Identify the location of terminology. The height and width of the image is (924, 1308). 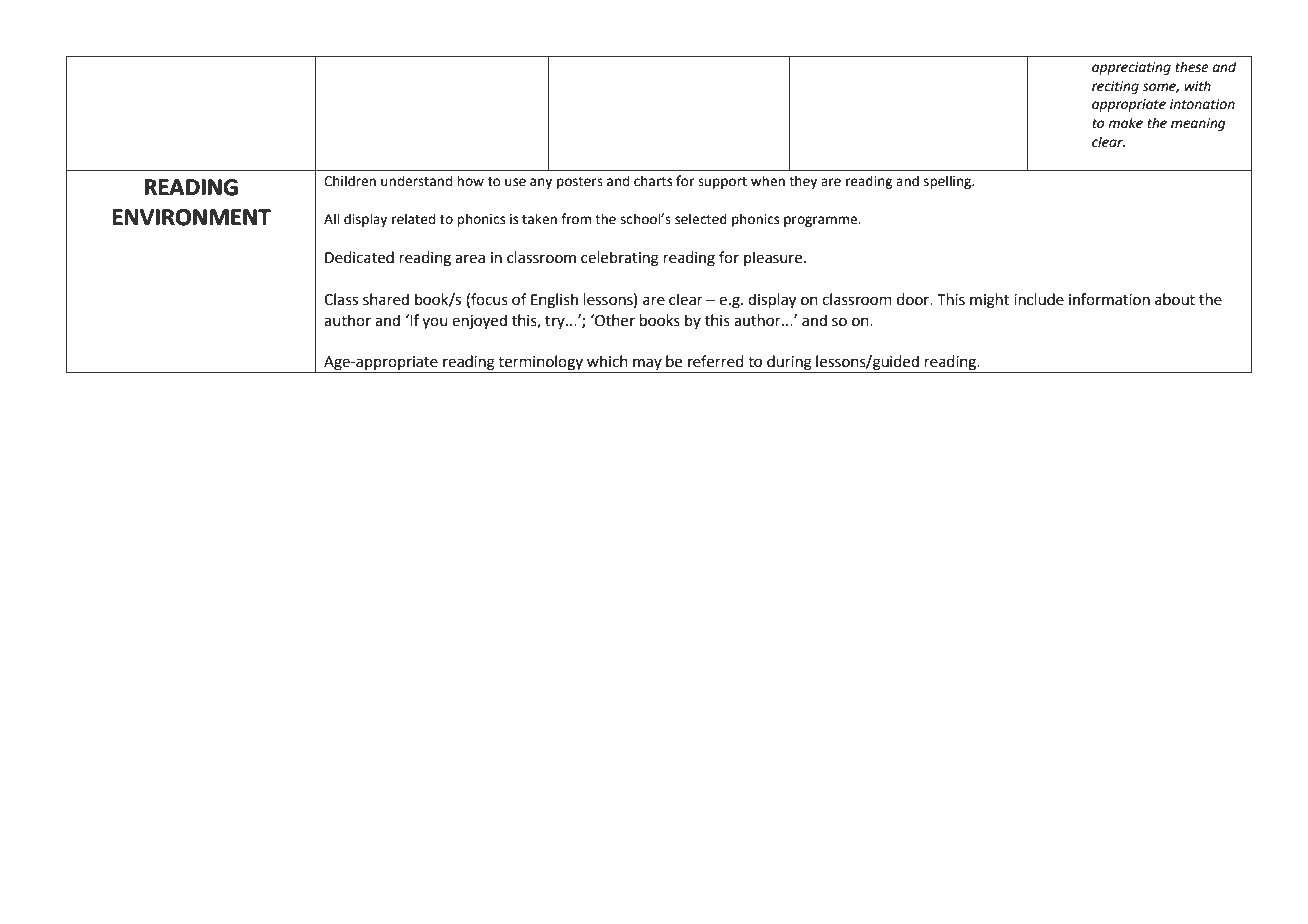
(540, 364).
